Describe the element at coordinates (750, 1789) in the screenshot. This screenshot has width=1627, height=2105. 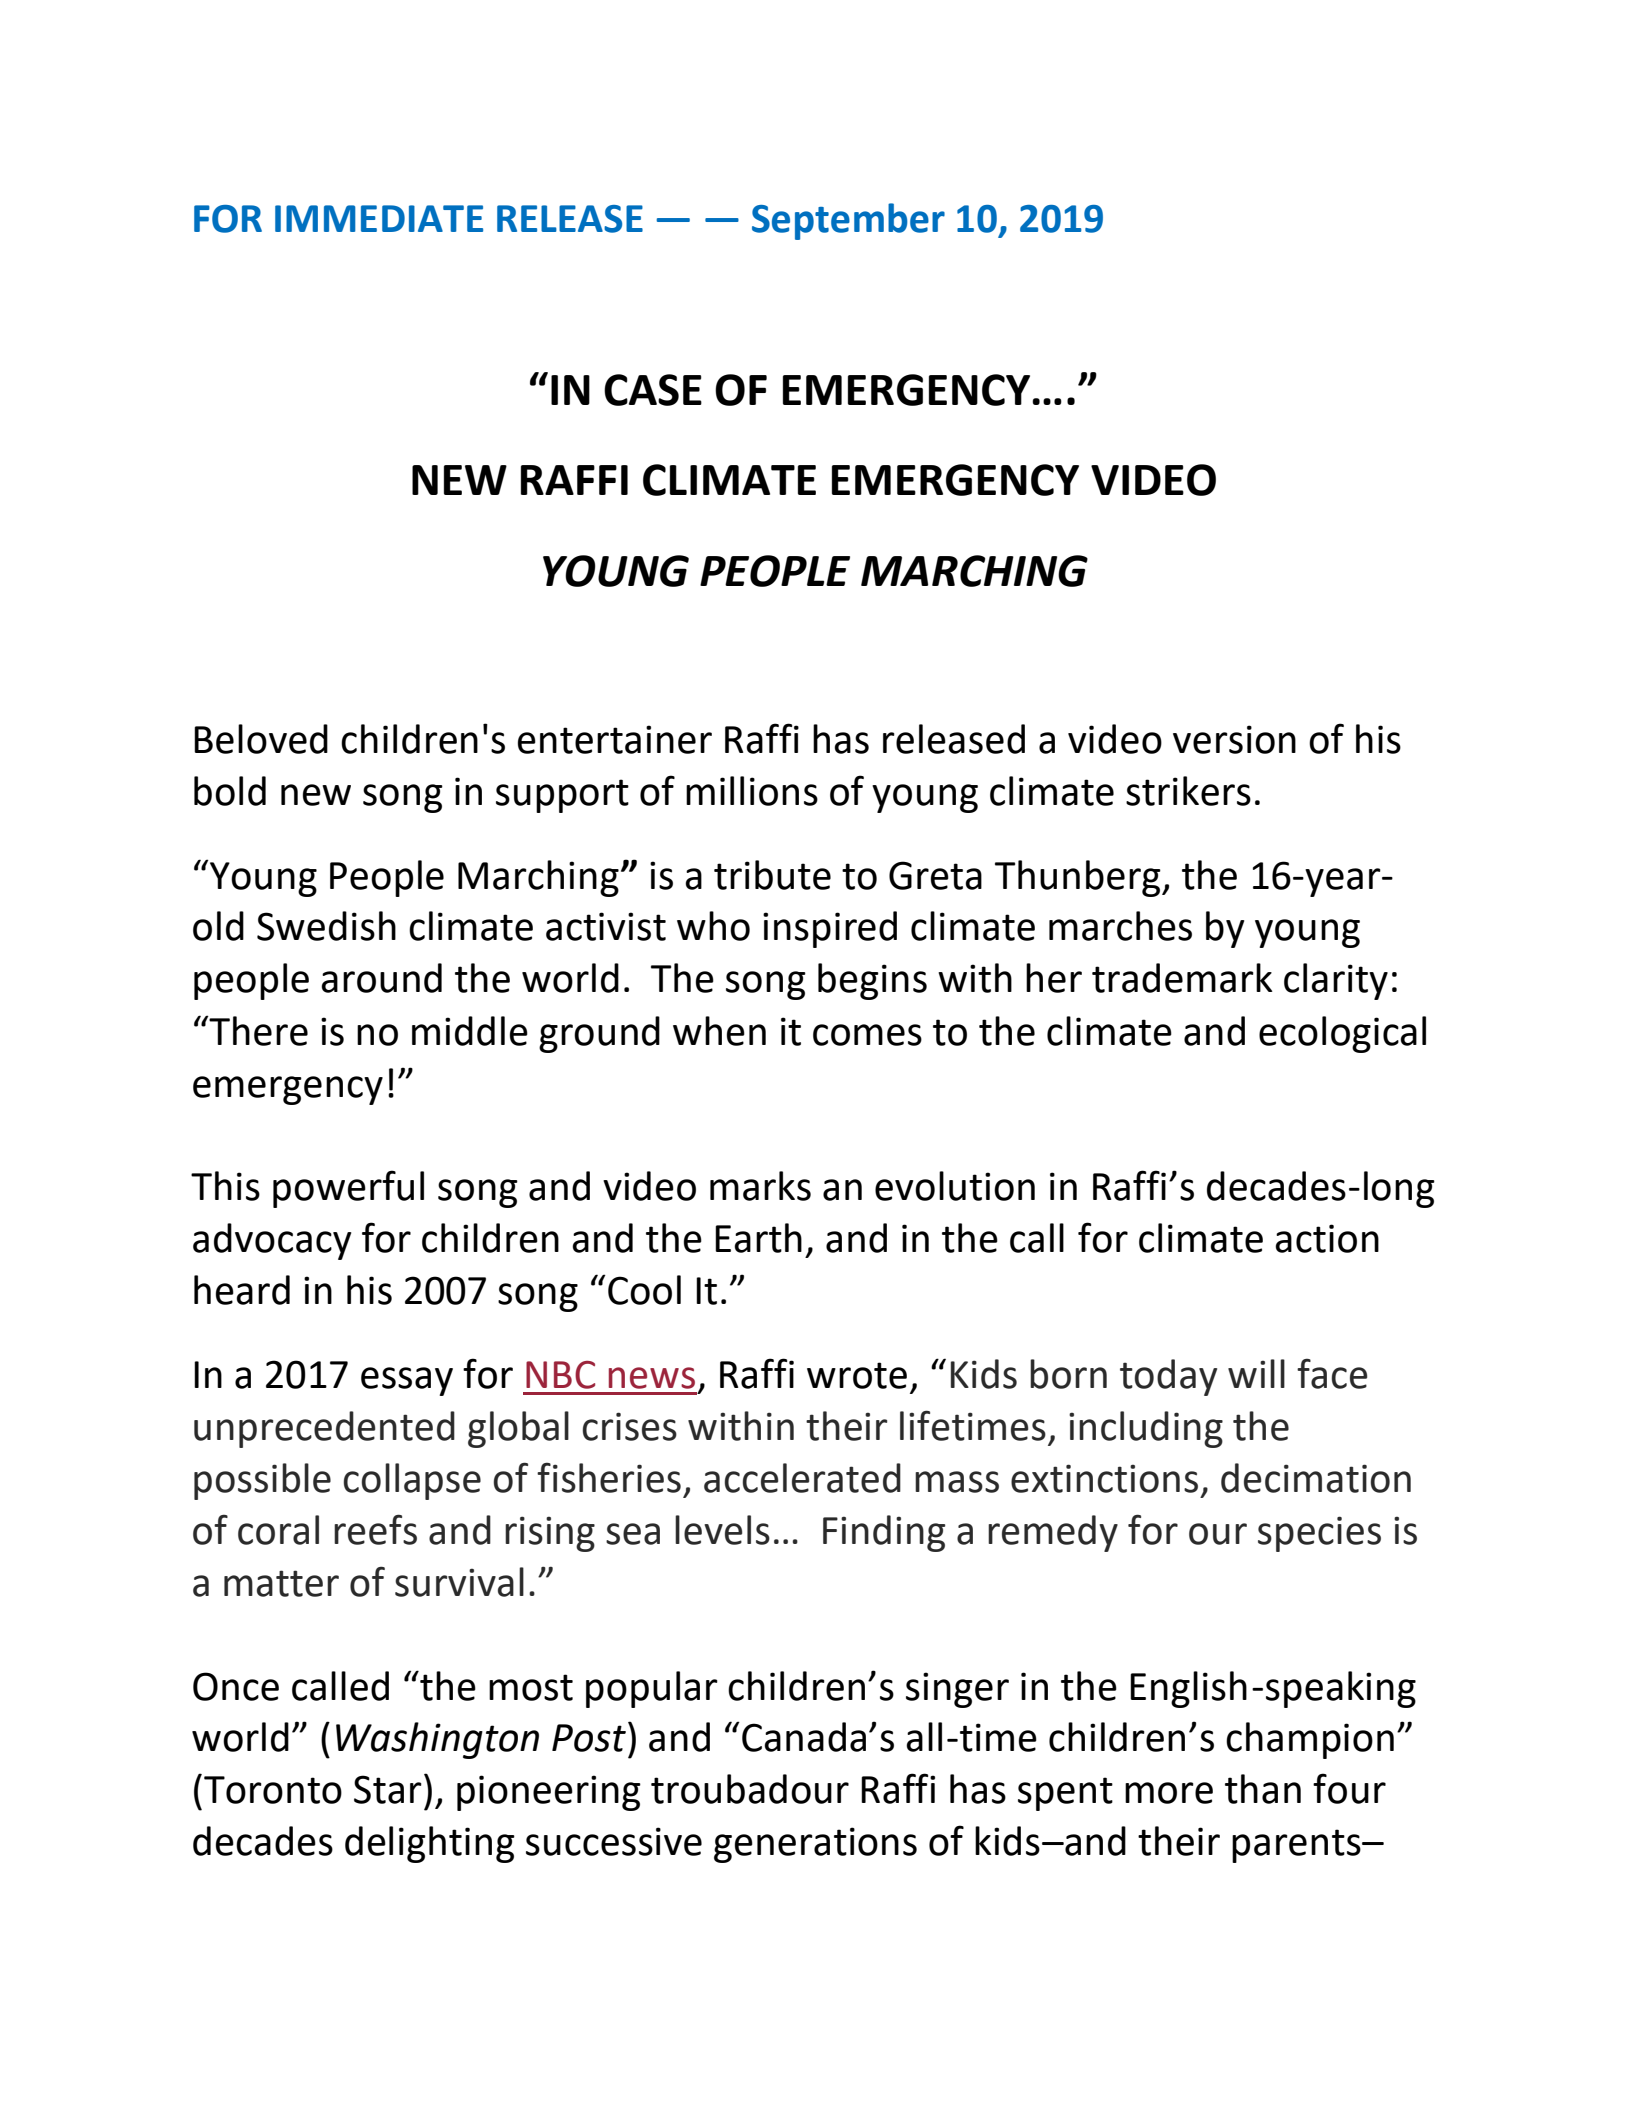
I see `troubadour` at that location.
